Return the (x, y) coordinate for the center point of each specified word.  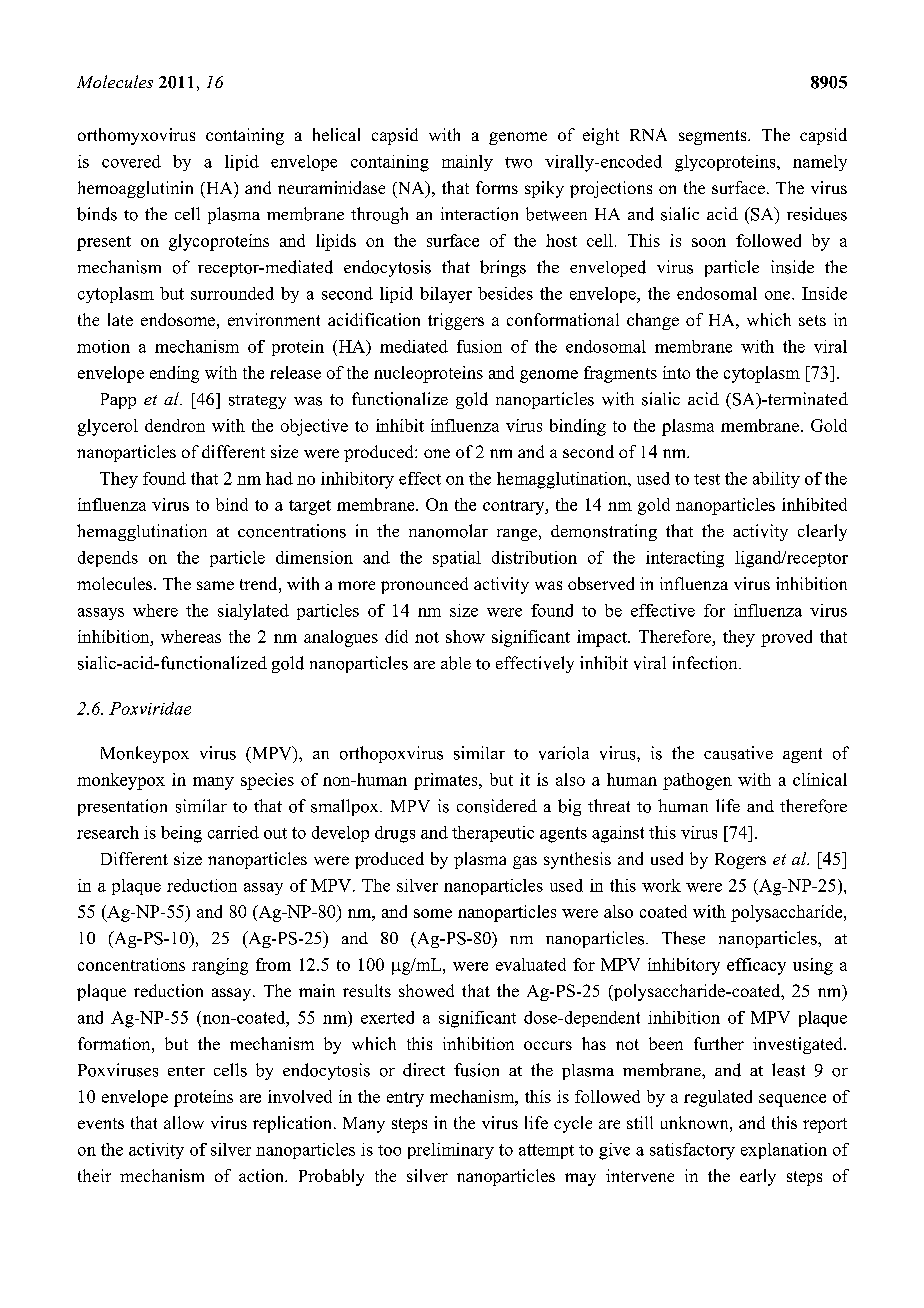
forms (497, 187)
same (215, 585)
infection (706, 663)
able (456, 663)
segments (714, 137)
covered (131, 161)
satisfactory (692, 1151)
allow (184, 1122)
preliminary (451, 1151)
